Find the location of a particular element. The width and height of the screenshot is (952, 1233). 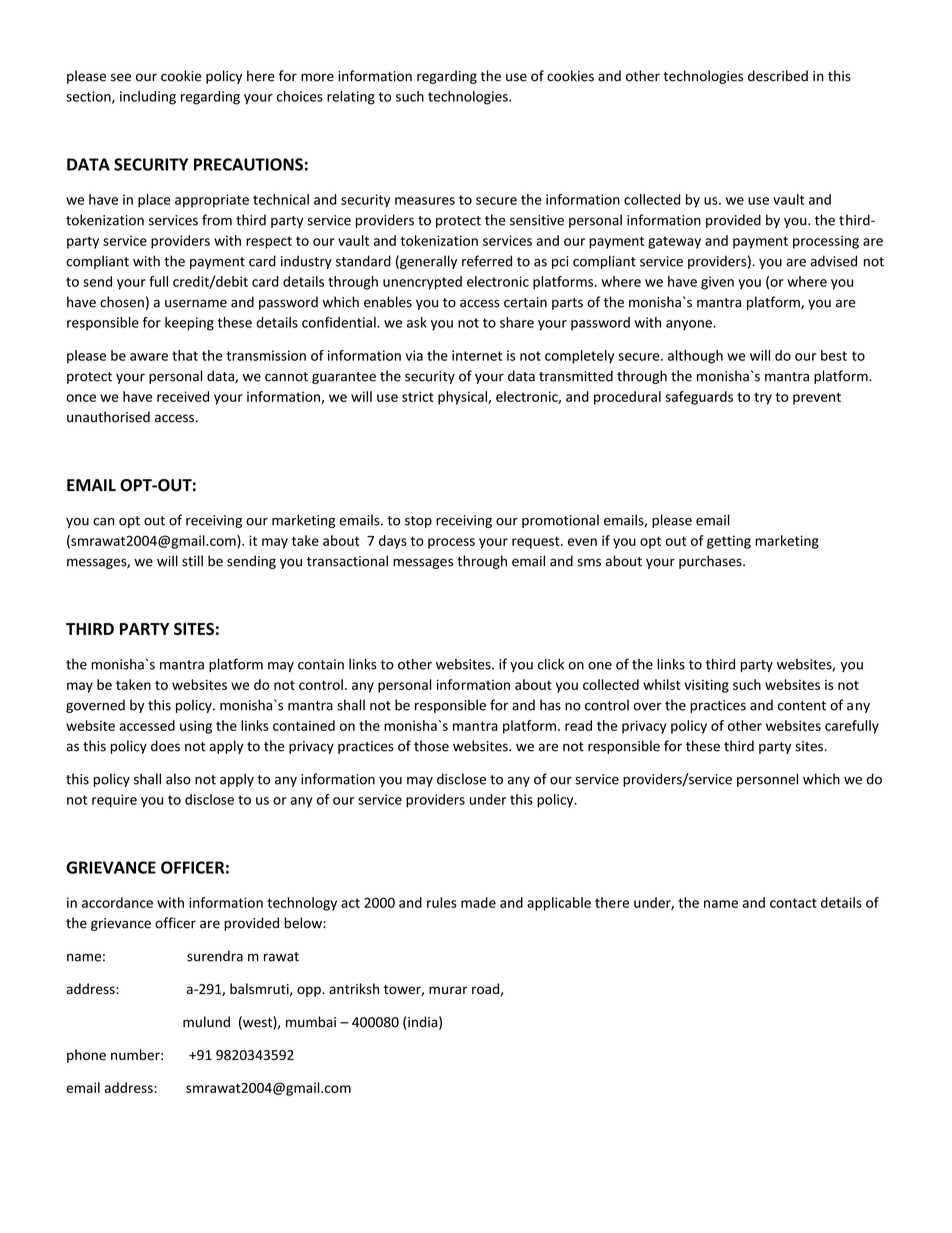

stop is located at coordinates (418, 522).
